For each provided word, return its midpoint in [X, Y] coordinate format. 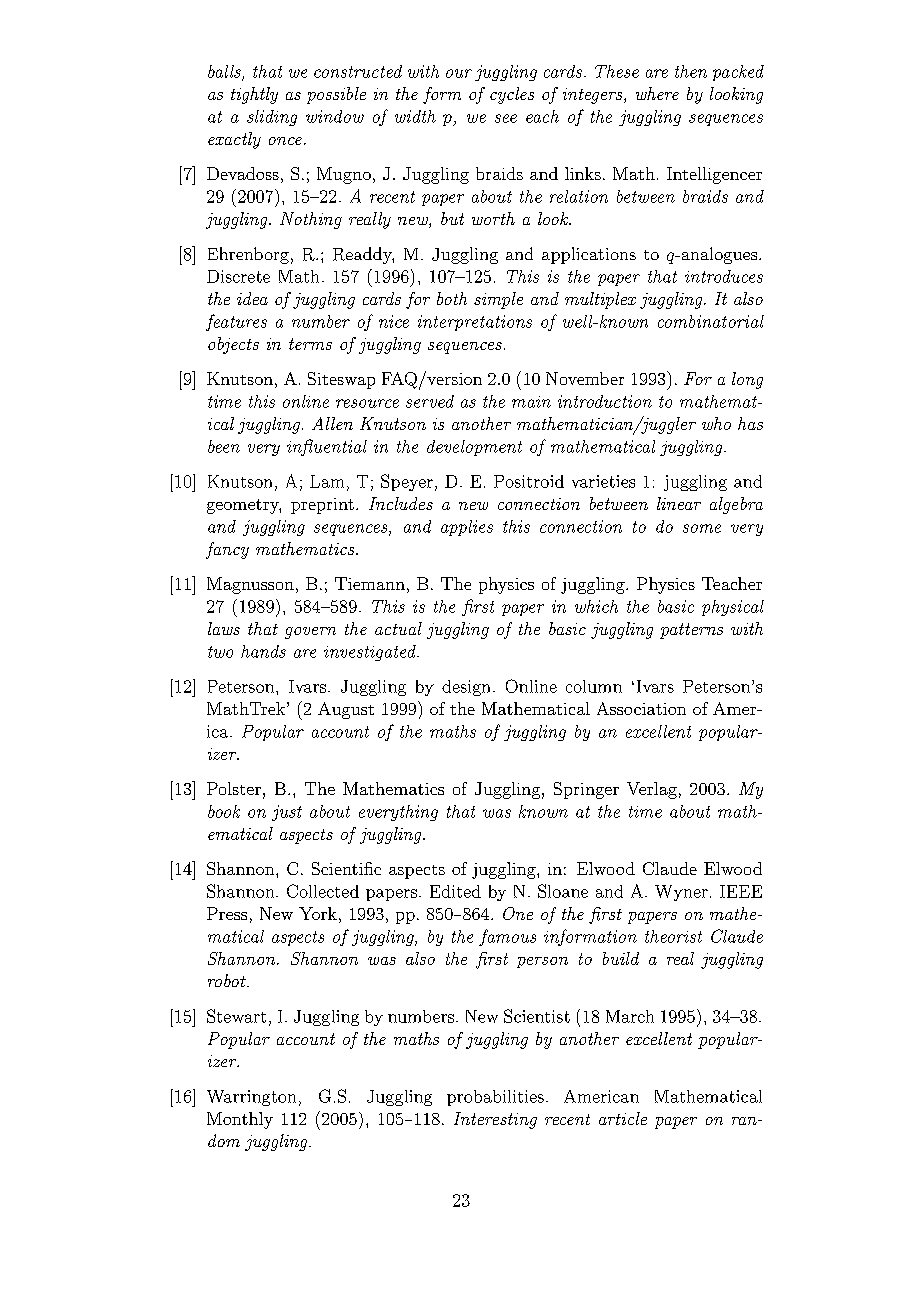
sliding [272, 118]
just [287, 813]
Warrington [251, 1098]
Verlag [652, 790]
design [466, 688]
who [716, 423]
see [506, 118]
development [474, 448]
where [657, 93]
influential [327, 447]
